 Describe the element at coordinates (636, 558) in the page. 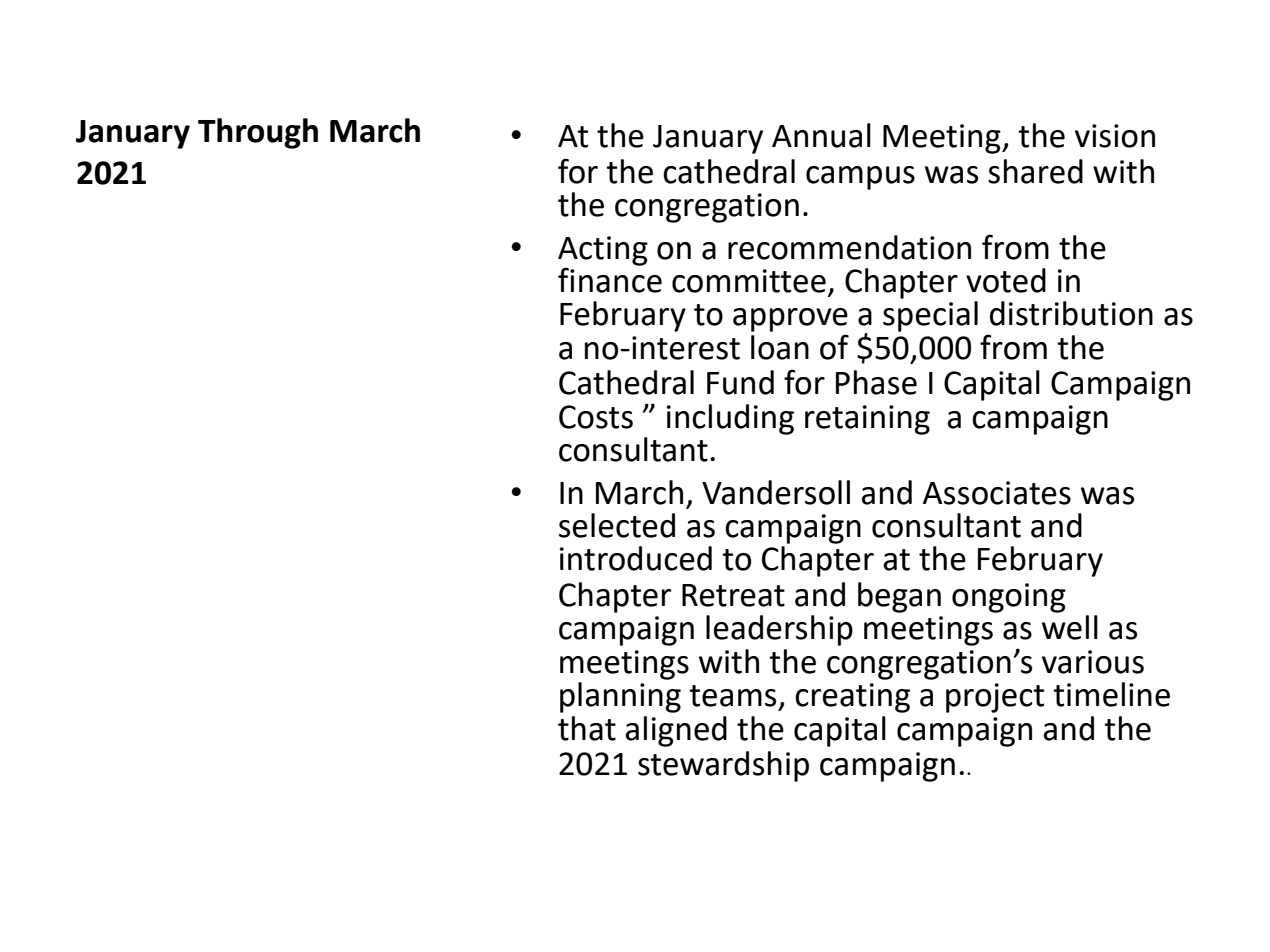

I see `introduced` at that location.
